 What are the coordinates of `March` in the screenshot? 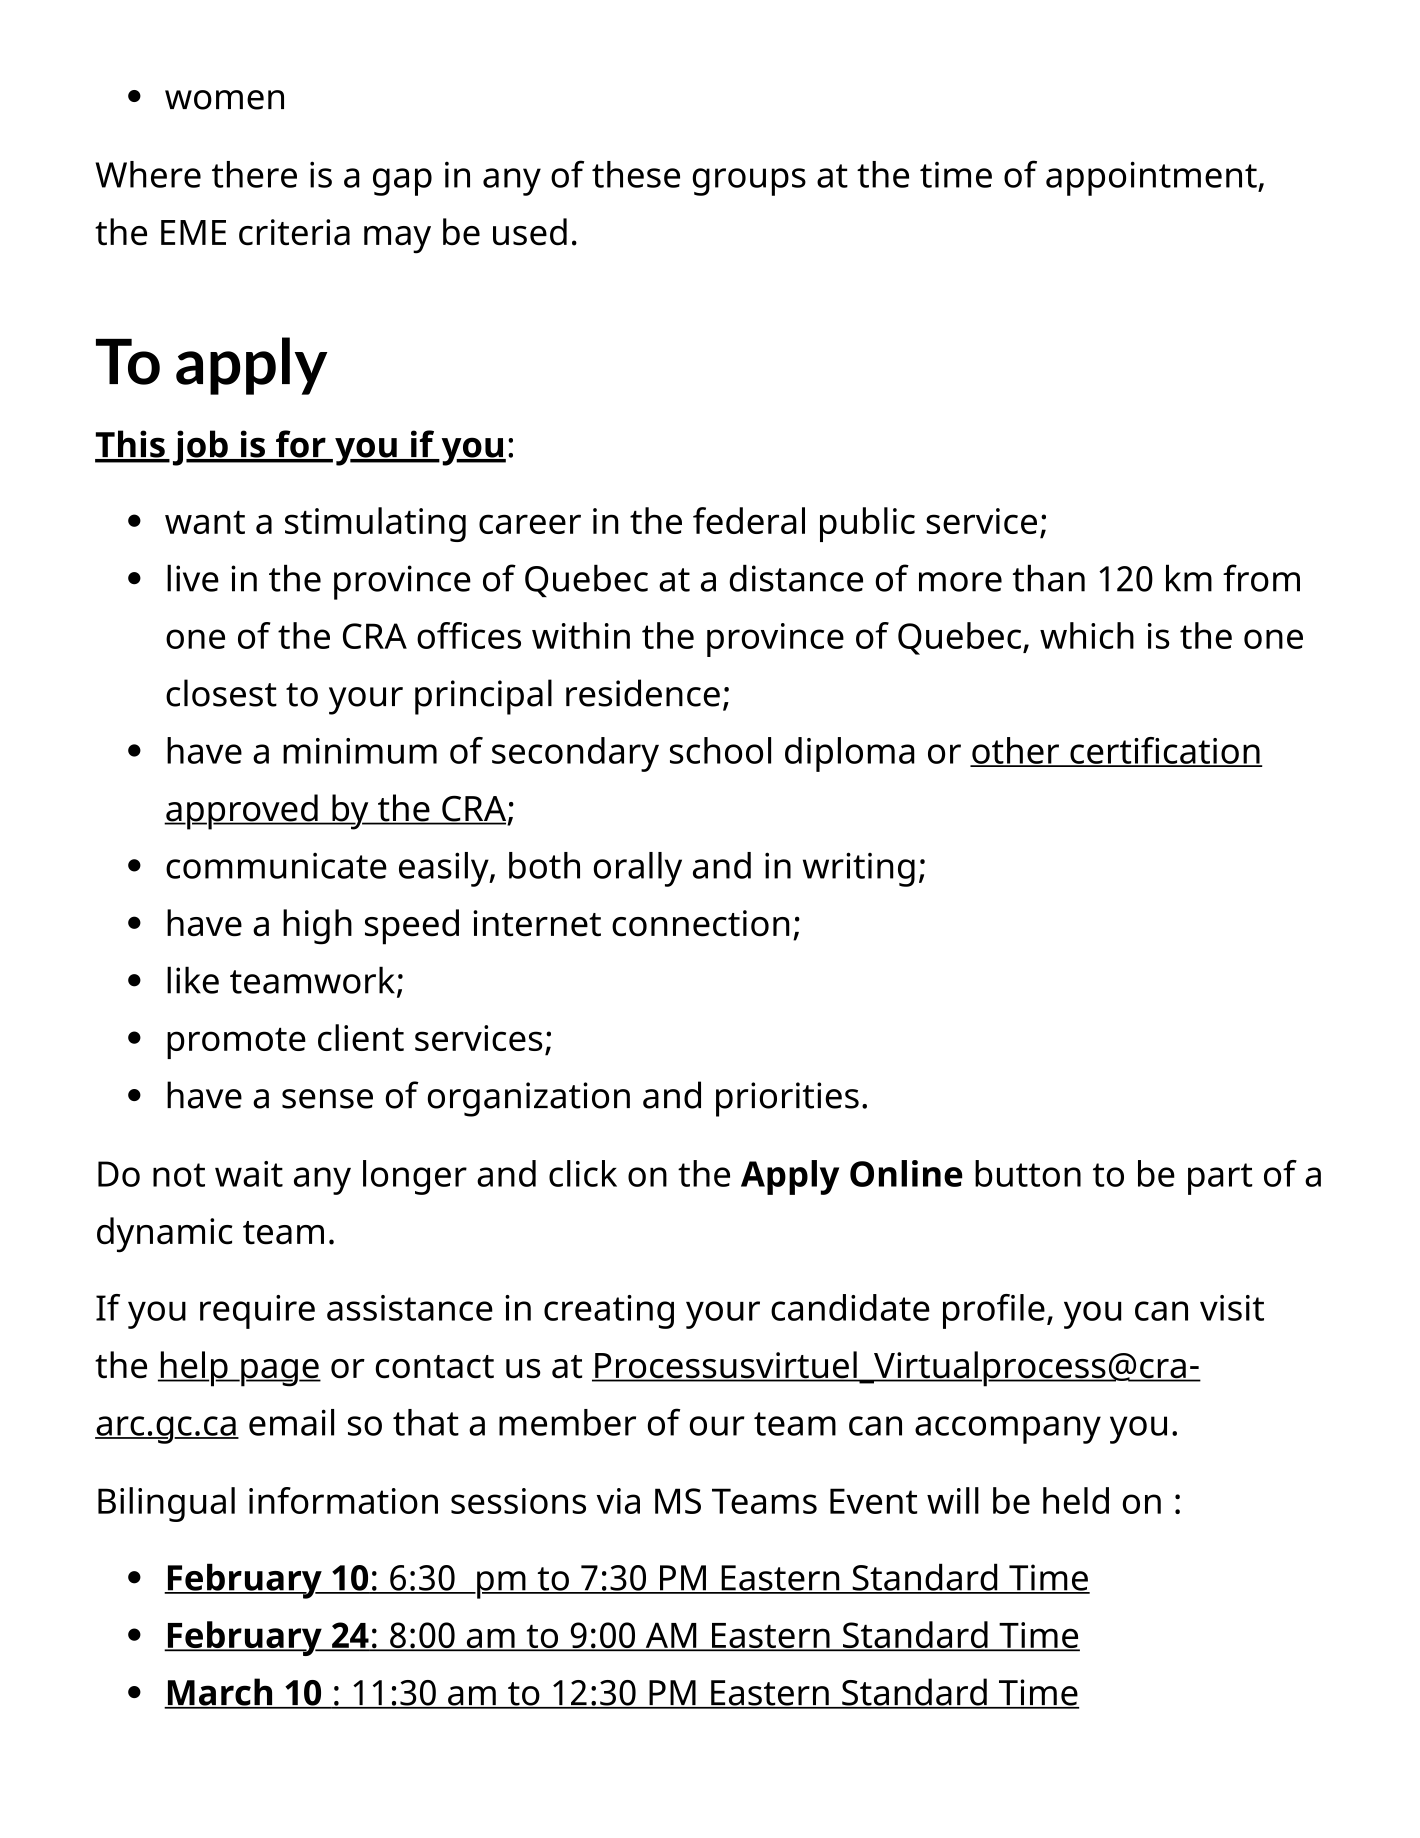 It's located at (220, 1693).
